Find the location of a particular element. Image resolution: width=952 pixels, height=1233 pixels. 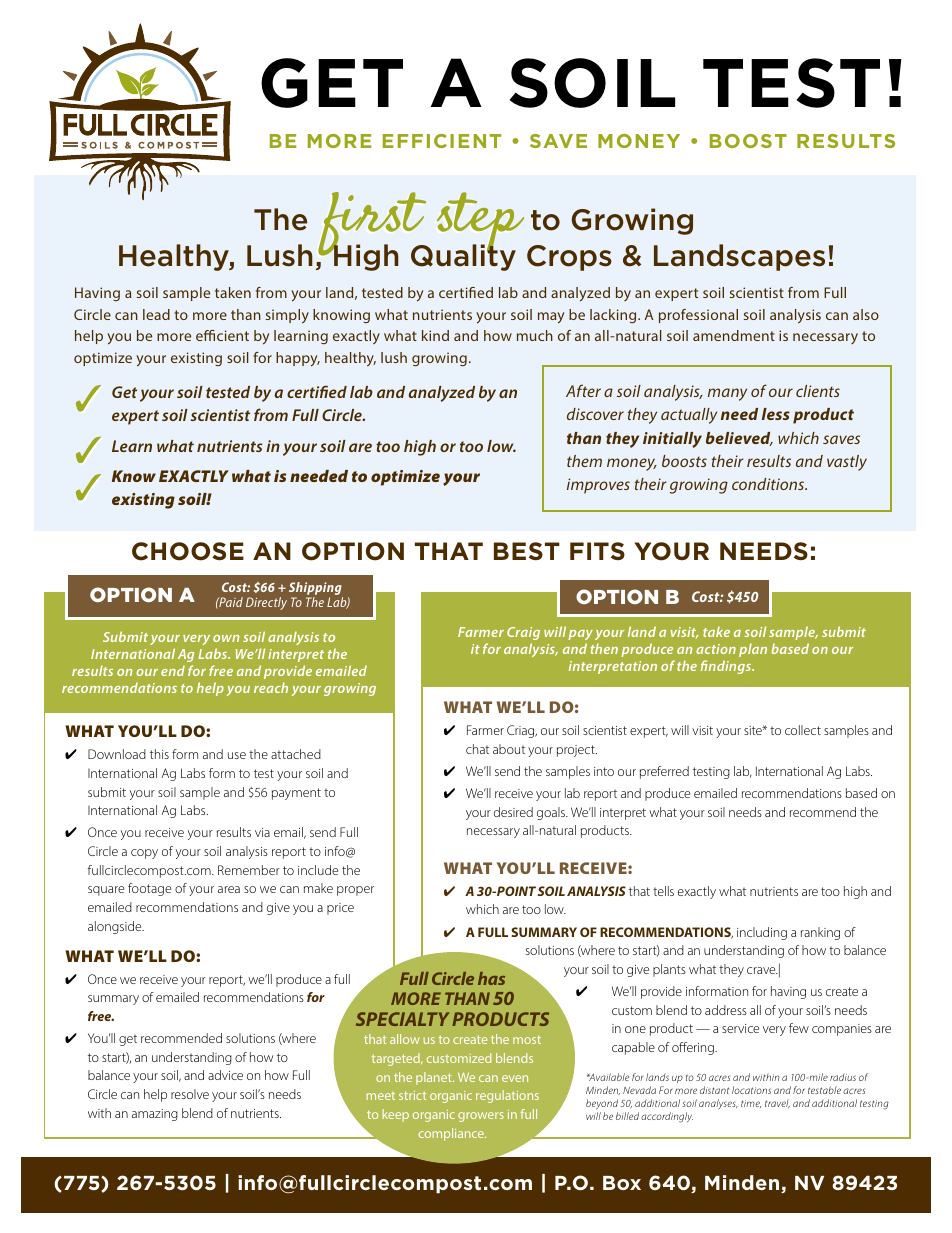

lead is located at coordinates (156, 314).
